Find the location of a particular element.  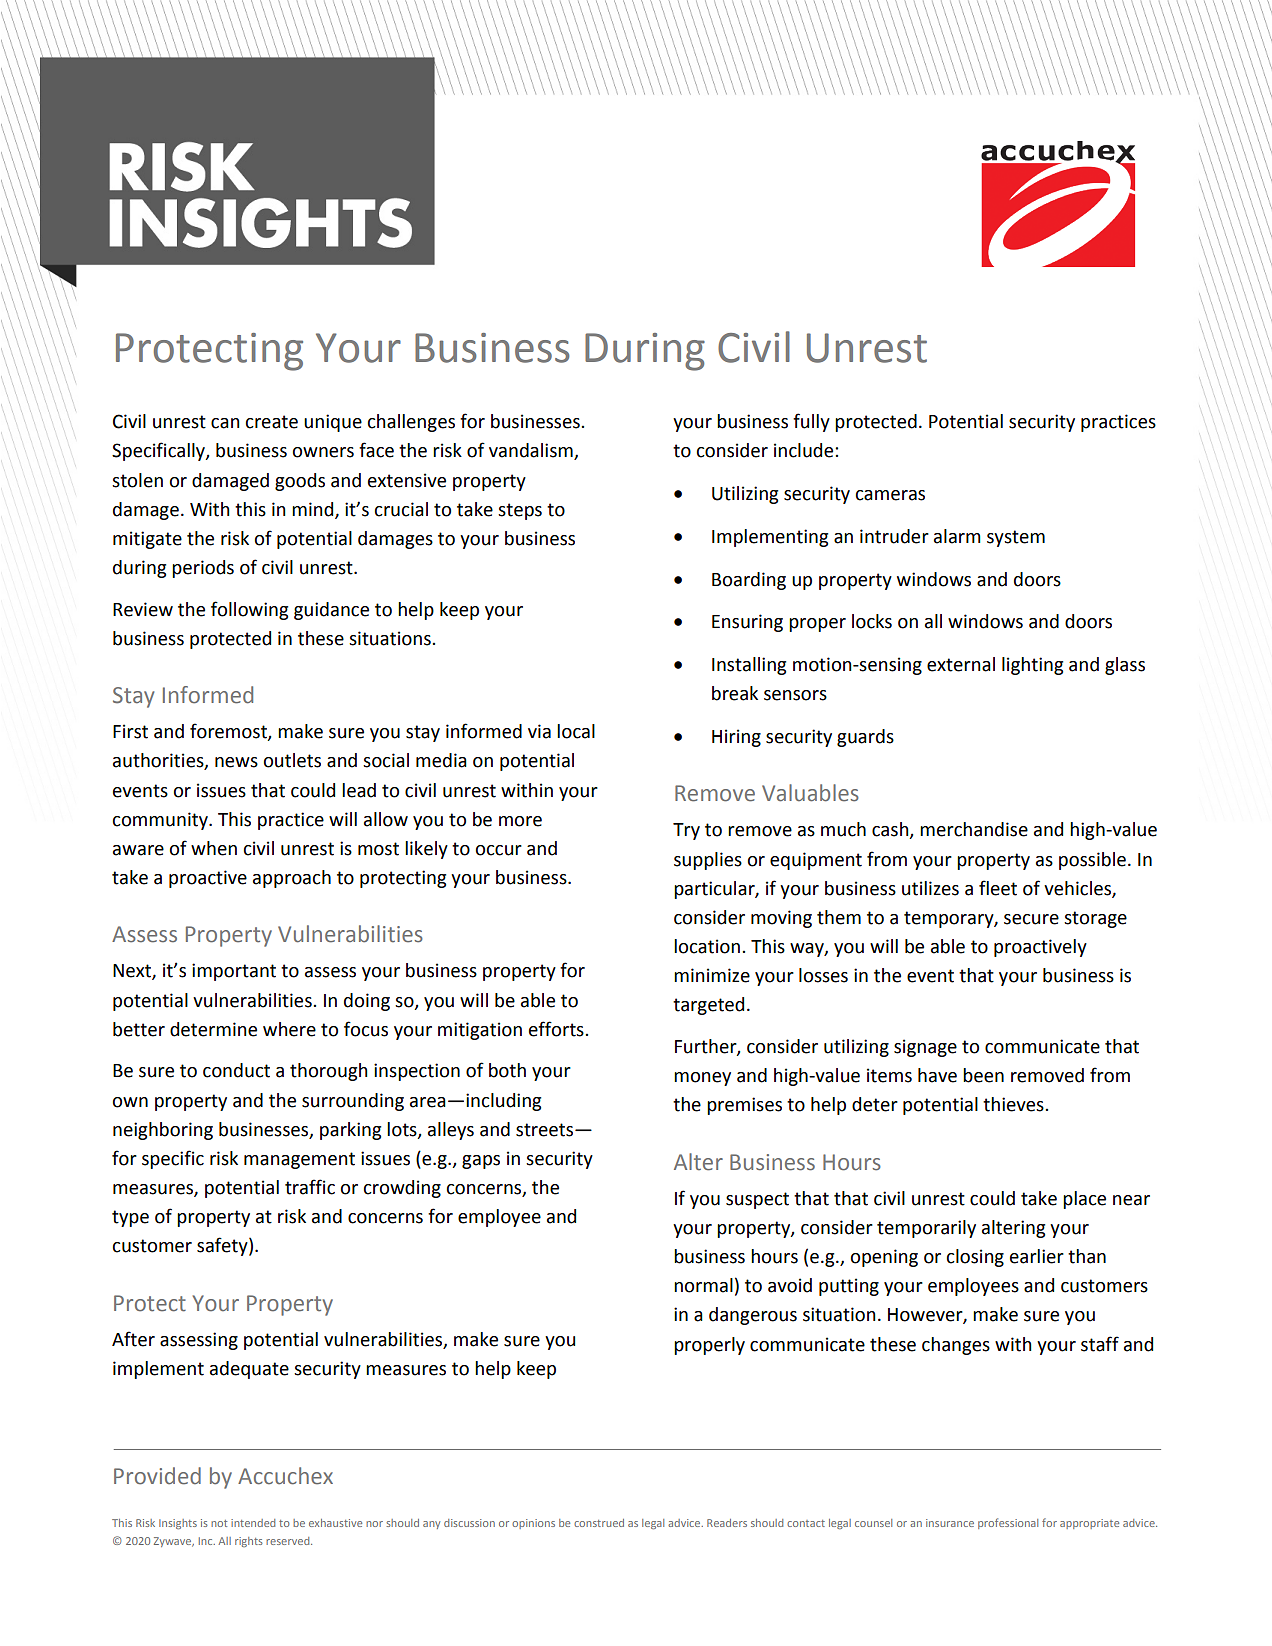

cameras is located at coordinates (890, 495).
